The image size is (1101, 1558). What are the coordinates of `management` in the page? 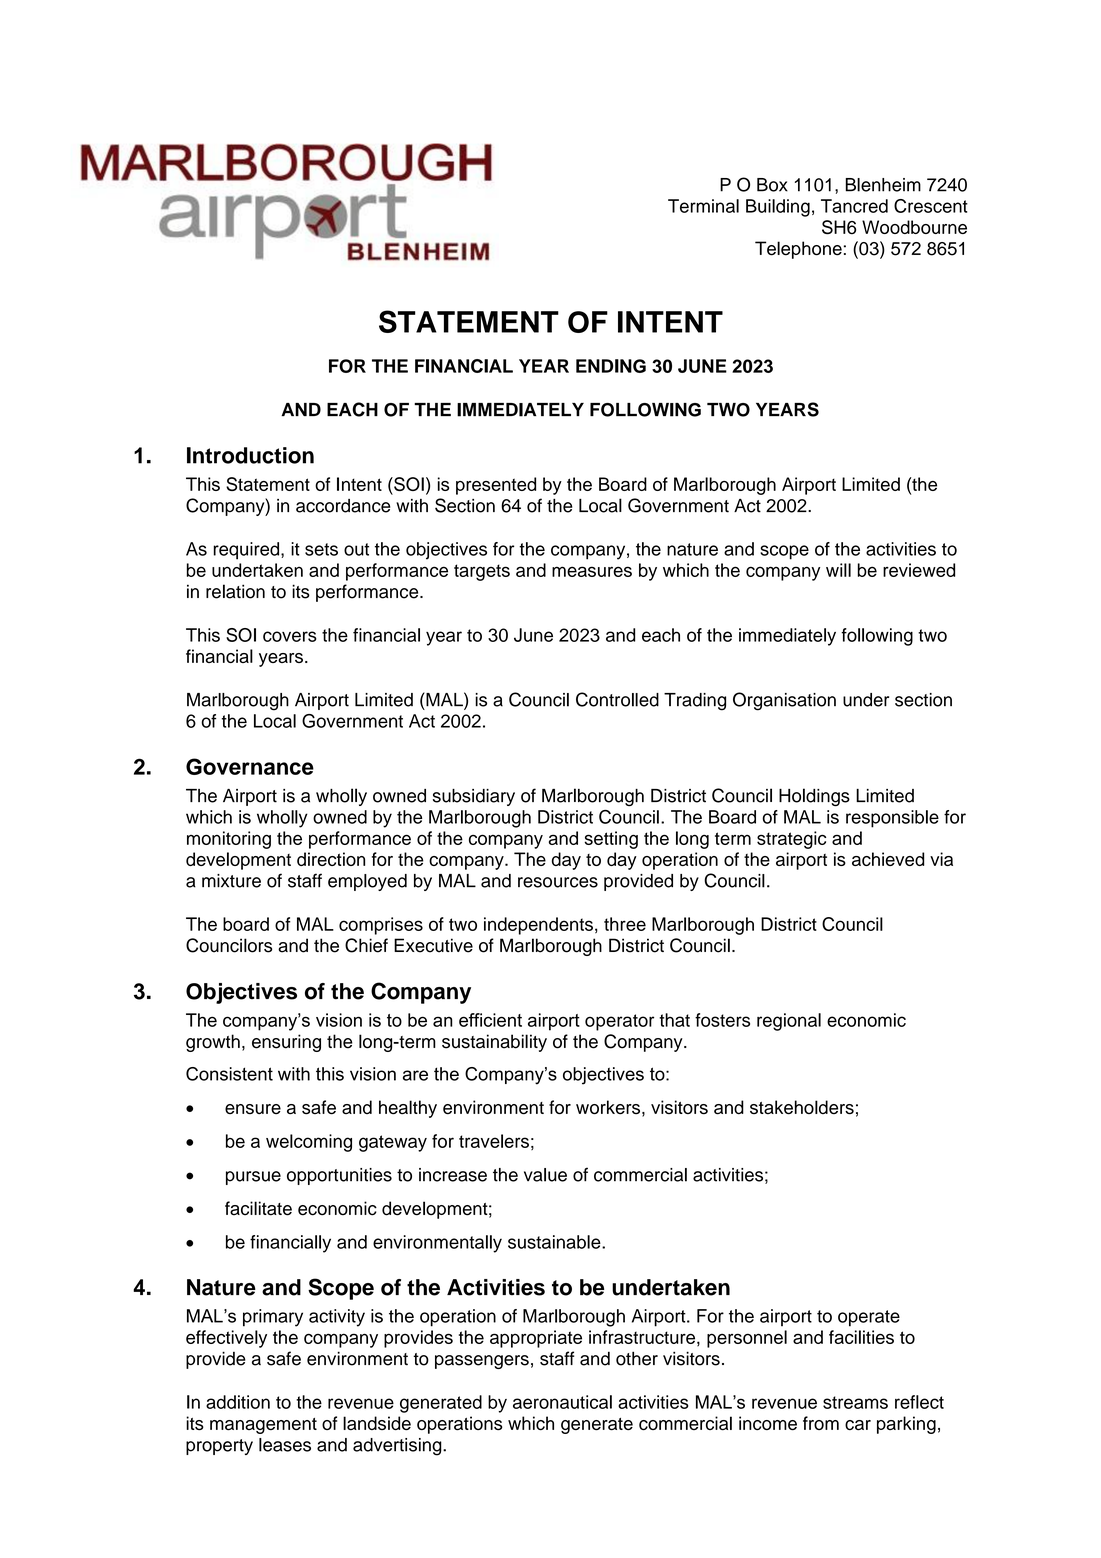 It's located at (263, 1426).
